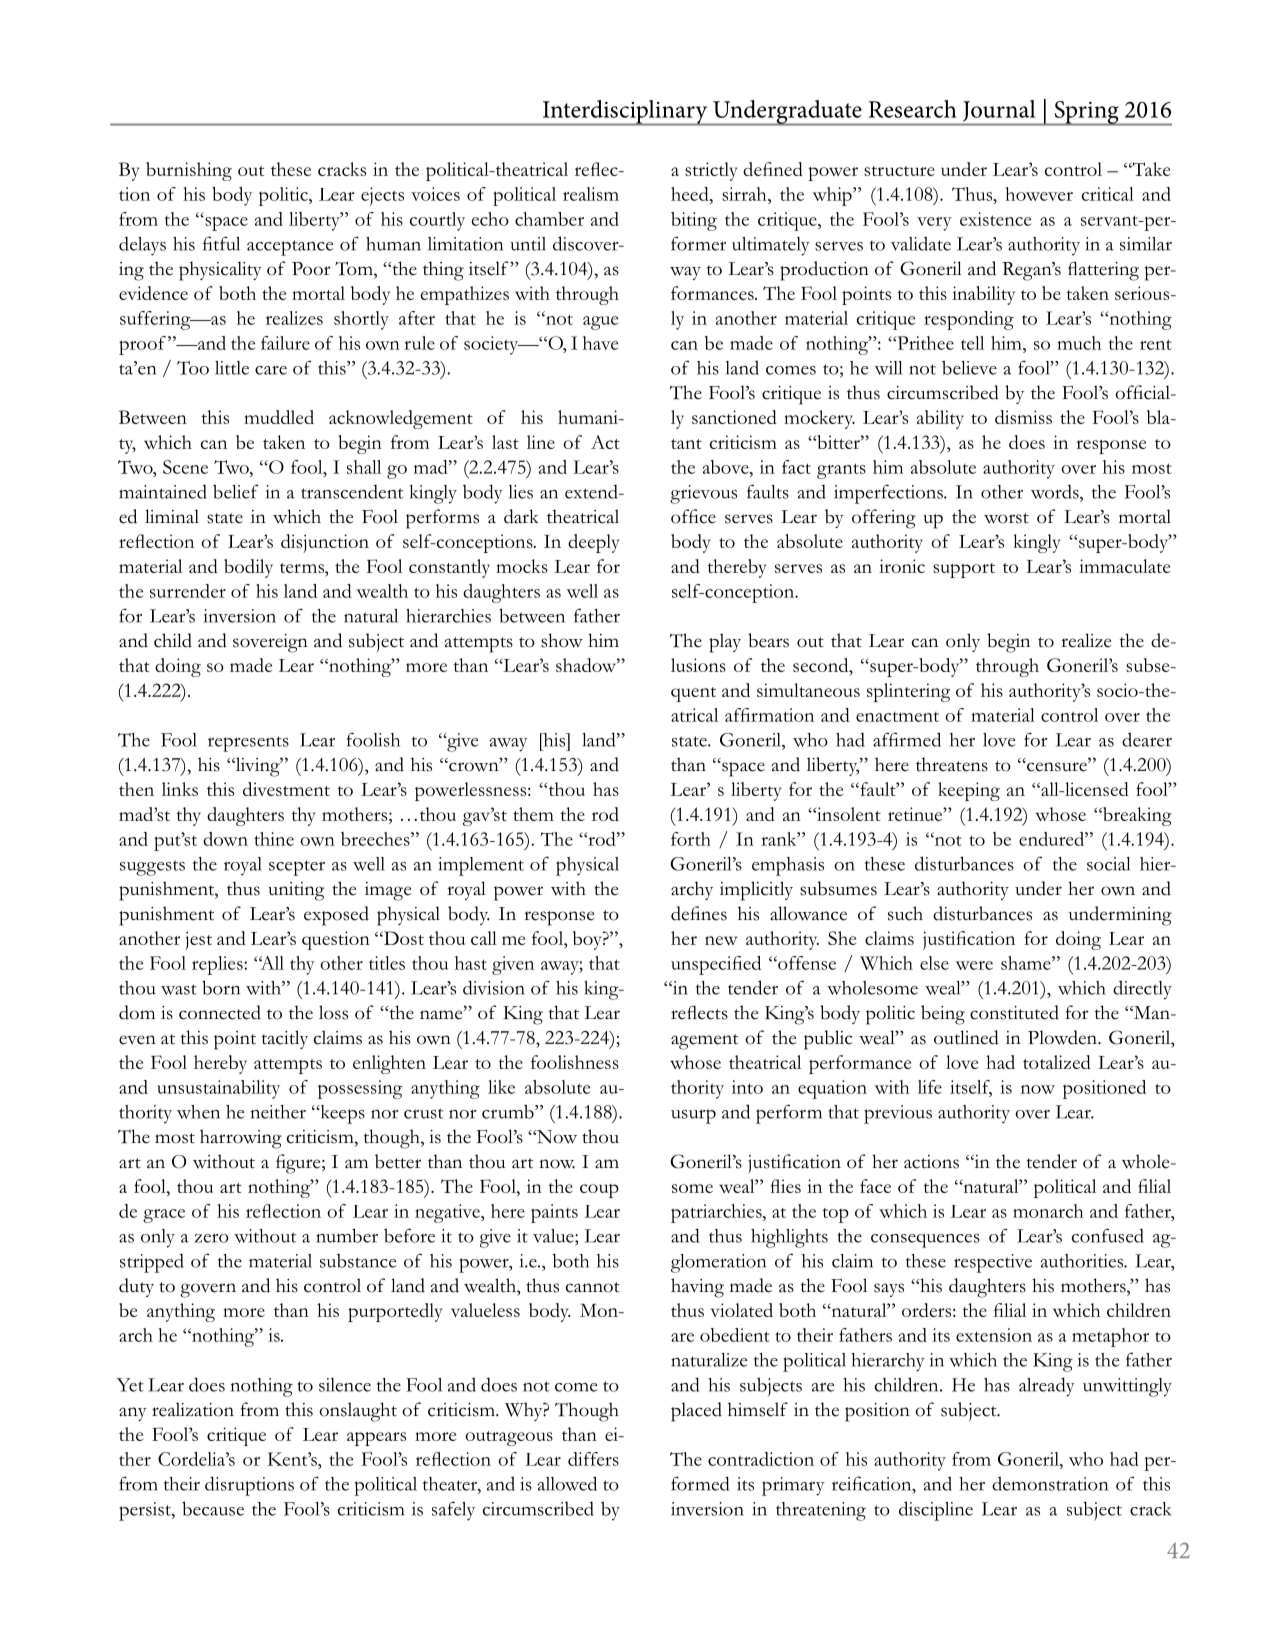 The width and height of the document is (1265, 1637). What do you see at coordinates (625, 113) in the document?
I see `Interdisciplinary` at bounding box center [625, 113].
